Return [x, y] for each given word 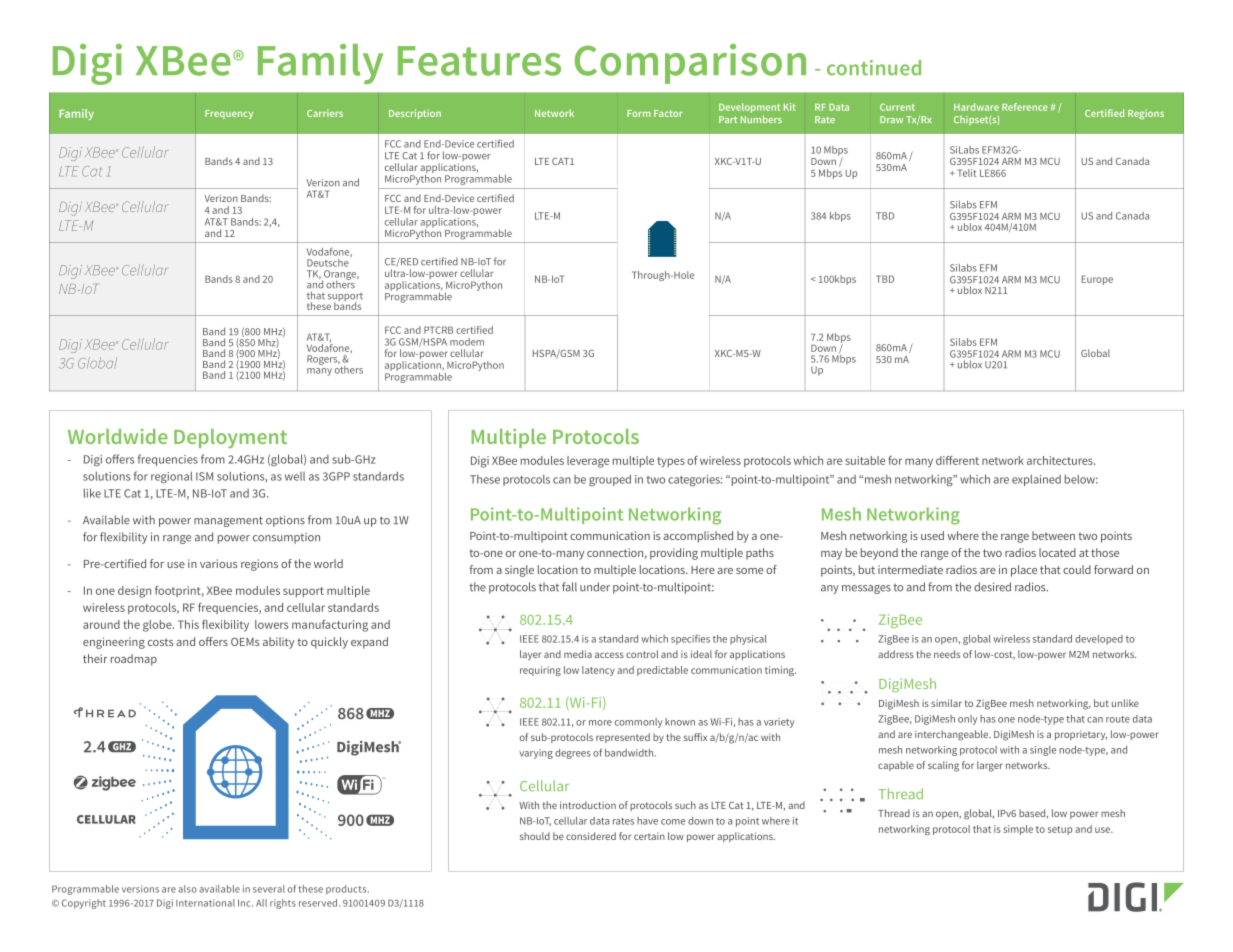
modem [467, 342]
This [188, 624]
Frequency [229, 114]
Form [639, 113]
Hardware [976, 107]
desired [992, 587]
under [595, 587]
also [187, 889]
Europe [1097, 280]
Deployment [230, 438]
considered [591, 836]
